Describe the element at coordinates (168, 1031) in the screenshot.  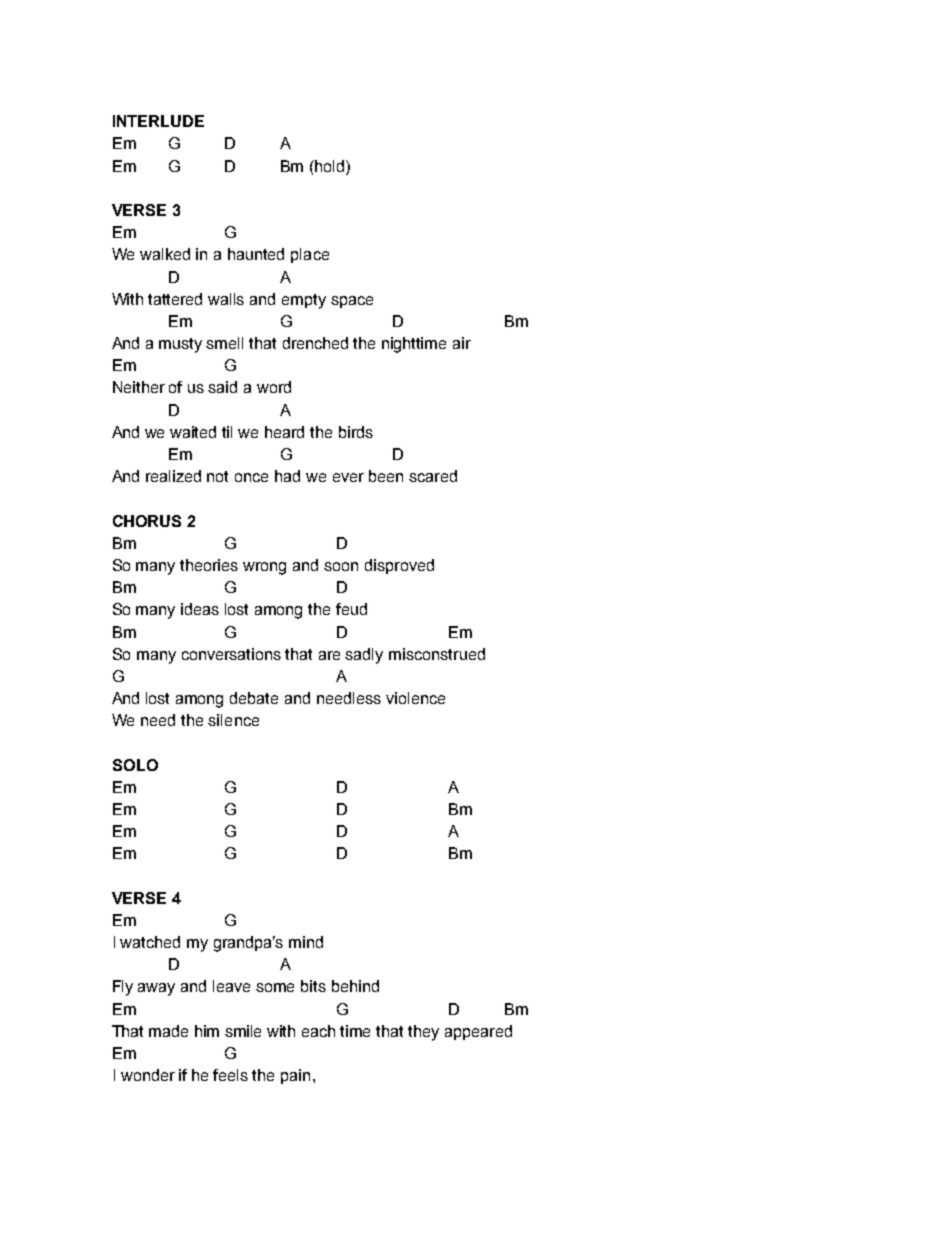
I see `made` at that location.
